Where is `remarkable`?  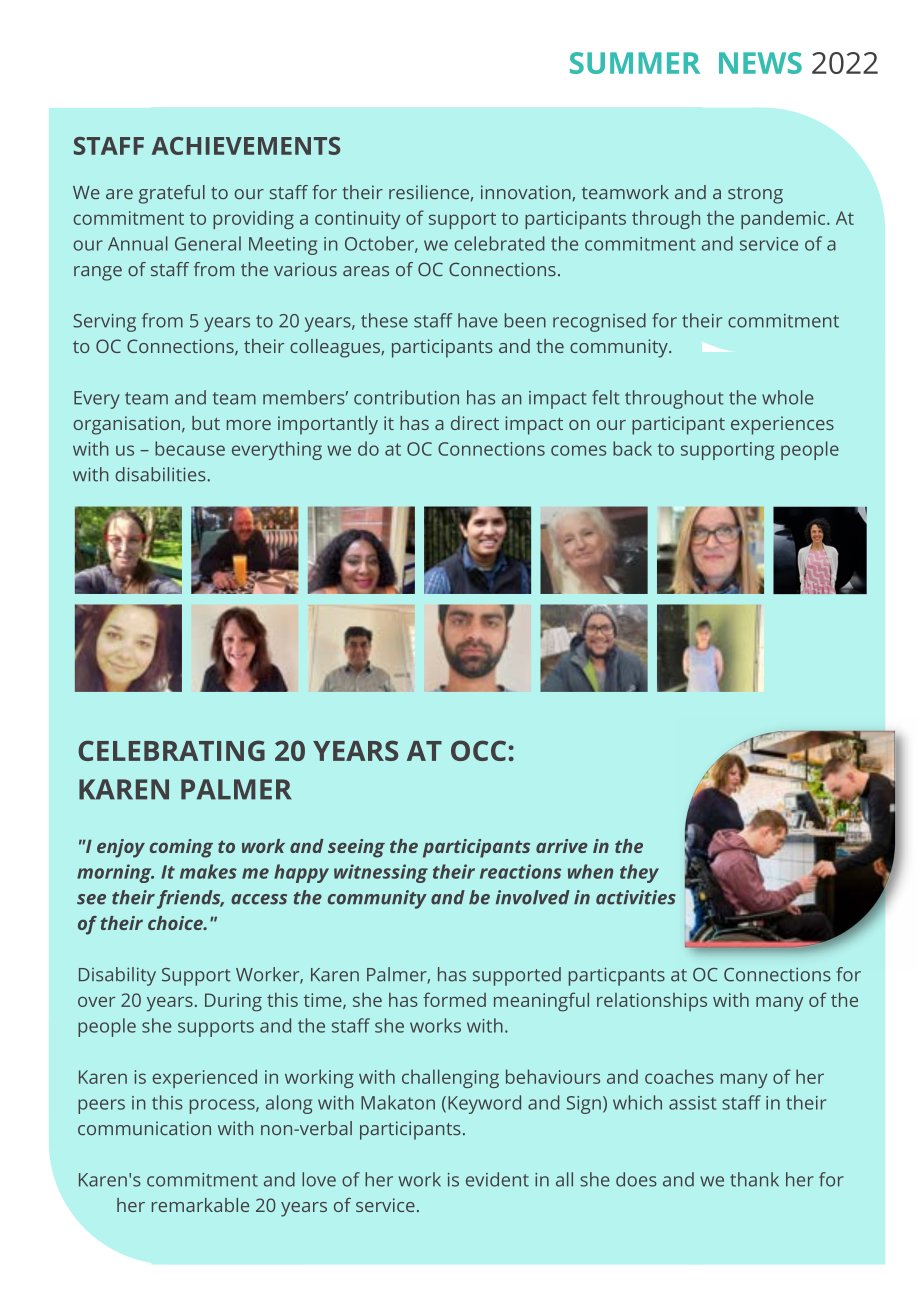 remarkable is located at coordinates (200, 1205).
